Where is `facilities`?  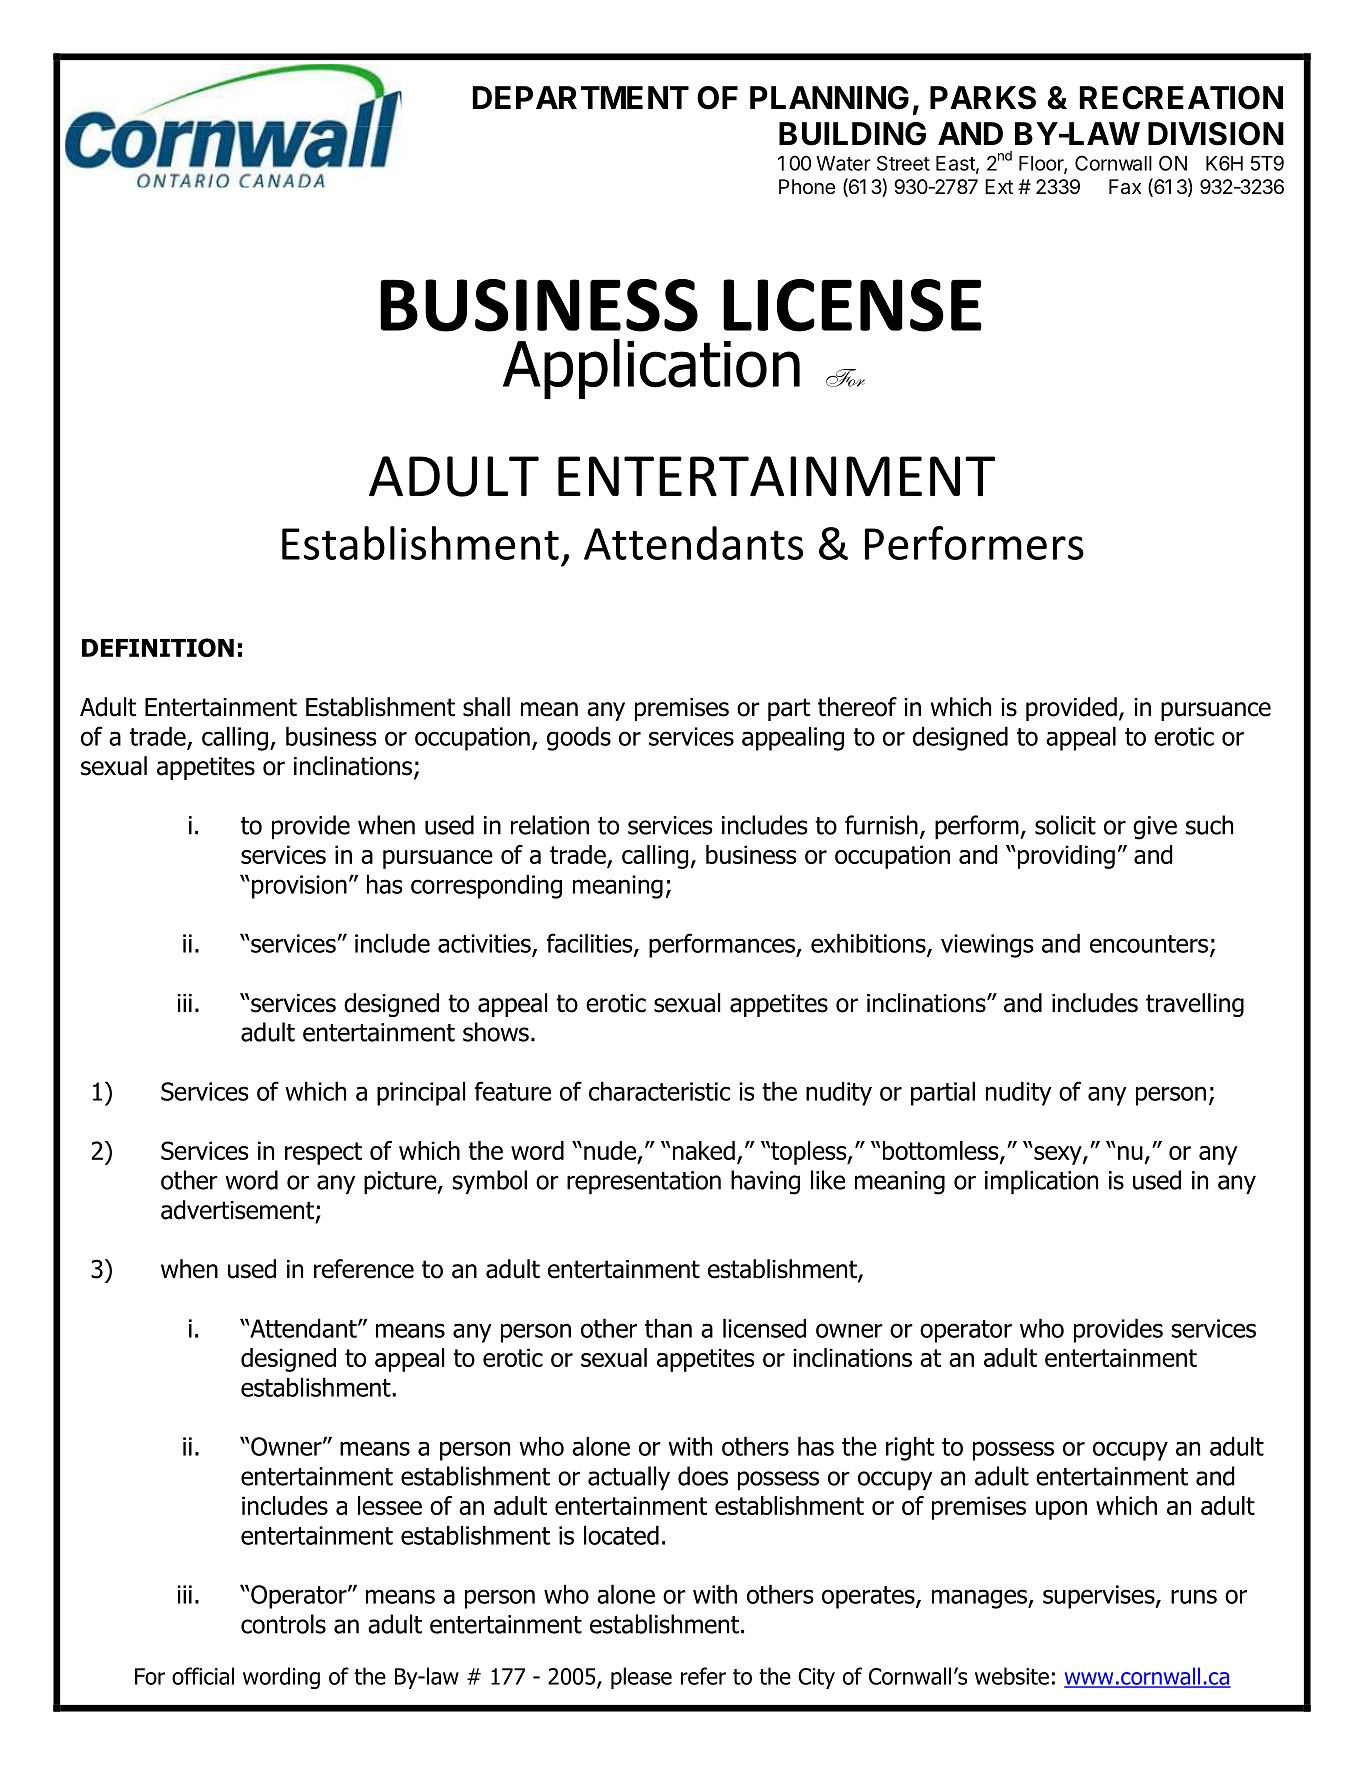
facilities is located at coordinates (591, 944).
